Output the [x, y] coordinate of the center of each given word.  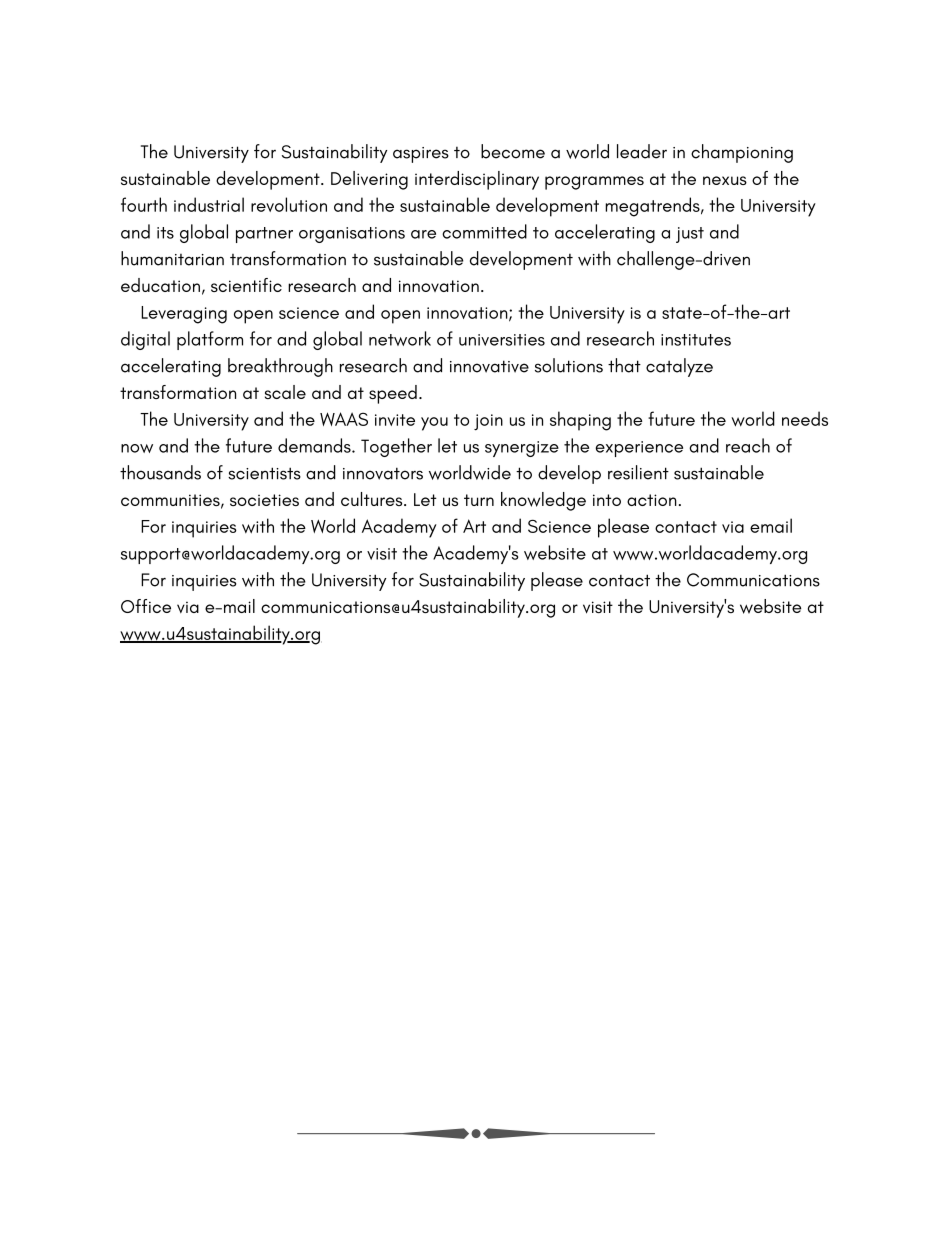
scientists [264, 473]
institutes [696, 340]
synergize [522, 449]
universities [502, 340]
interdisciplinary [477, 180]
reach [748, 445]
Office [146, 606]
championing [742, 153]
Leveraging [184, 315]
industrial [209, 204]
